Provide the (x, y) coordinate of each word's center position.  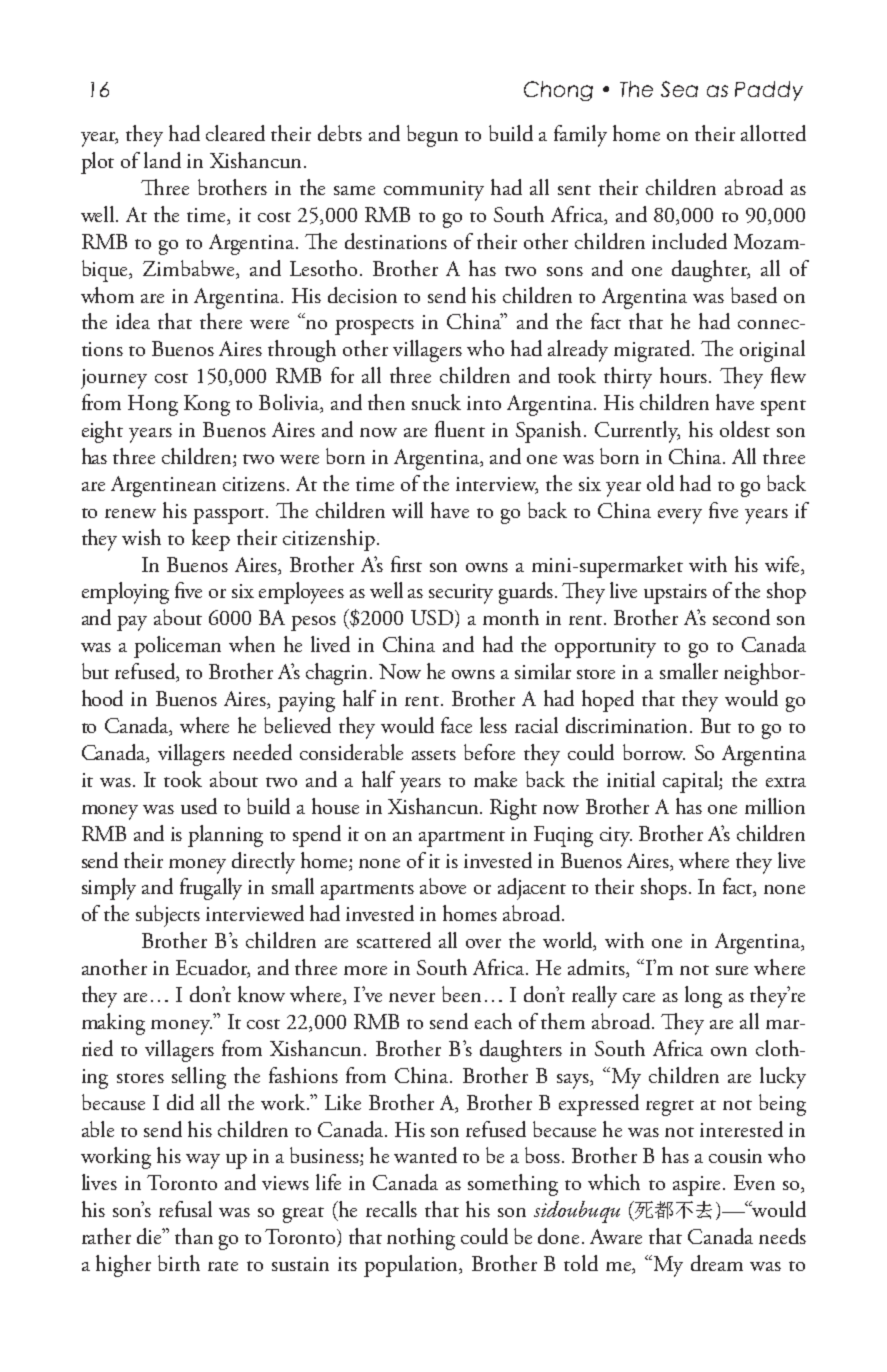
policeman (177, 647)
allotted (773, 133)
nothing (421, 1239)
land (162, 160)
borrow (654, 752)
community (434, 191)
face (456, 725)
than (194, 1236)
